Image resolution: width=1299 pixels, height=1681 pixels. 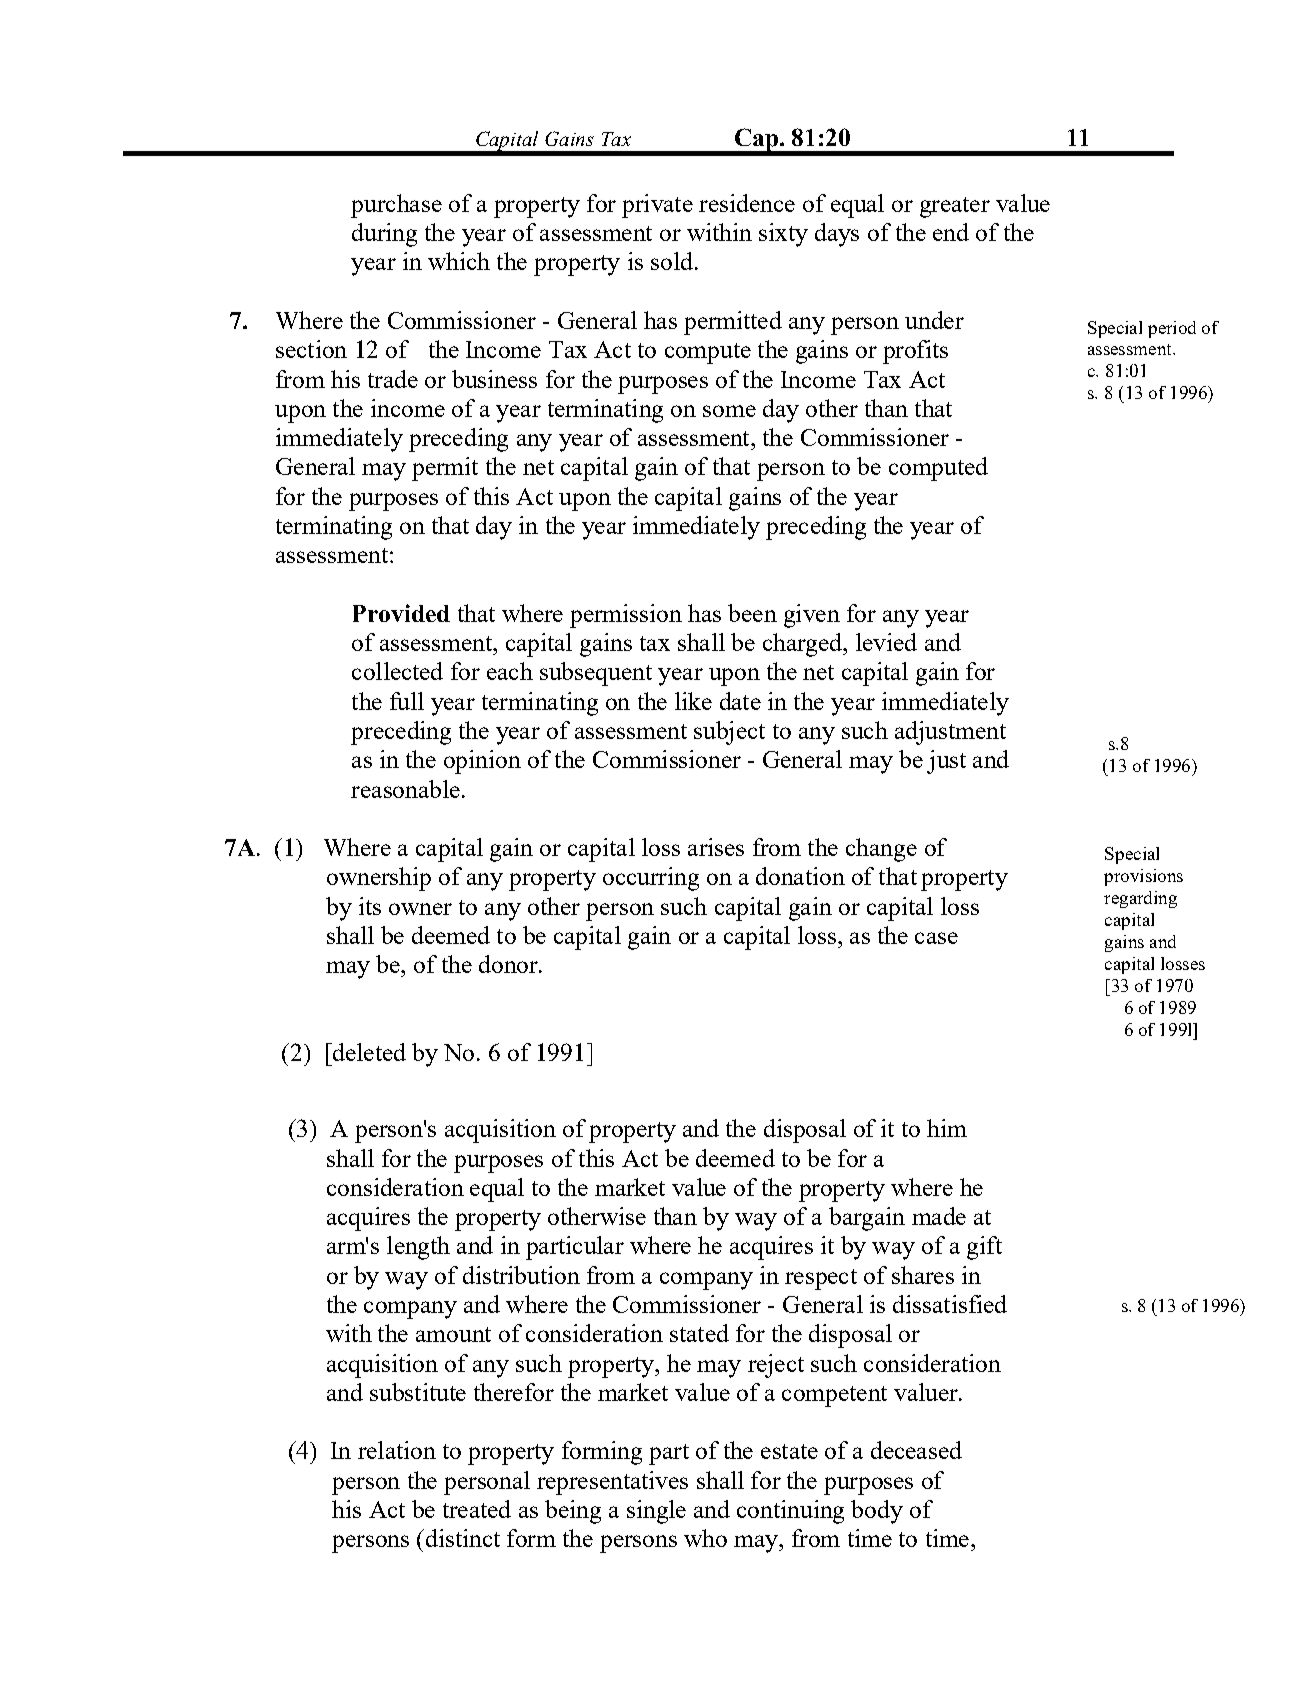 I want to click on provisions, so click(x=1143, y=877).
